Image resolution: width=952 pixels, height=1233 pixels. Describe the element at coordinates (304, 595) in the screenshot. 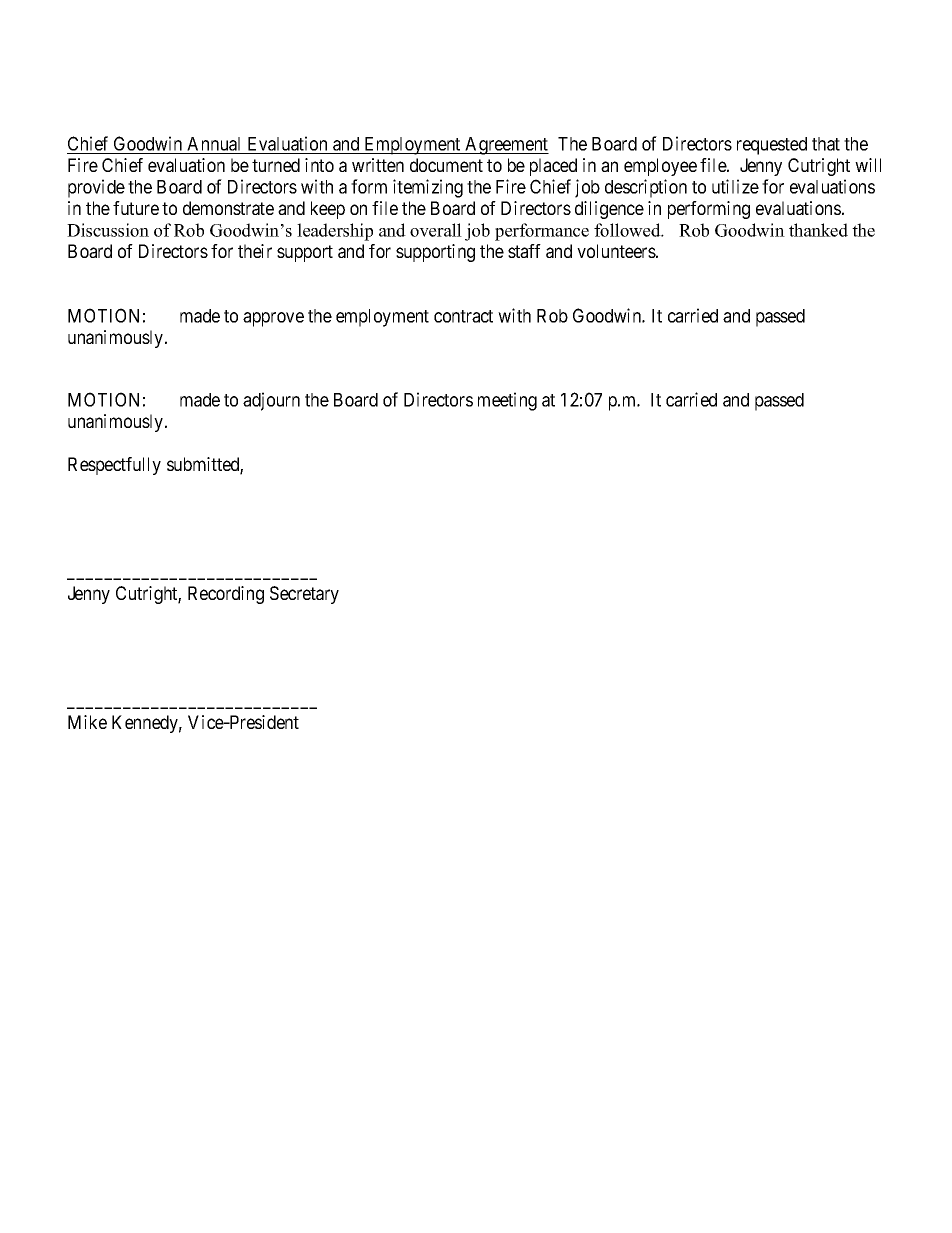

I see `Secretary` at that location.
